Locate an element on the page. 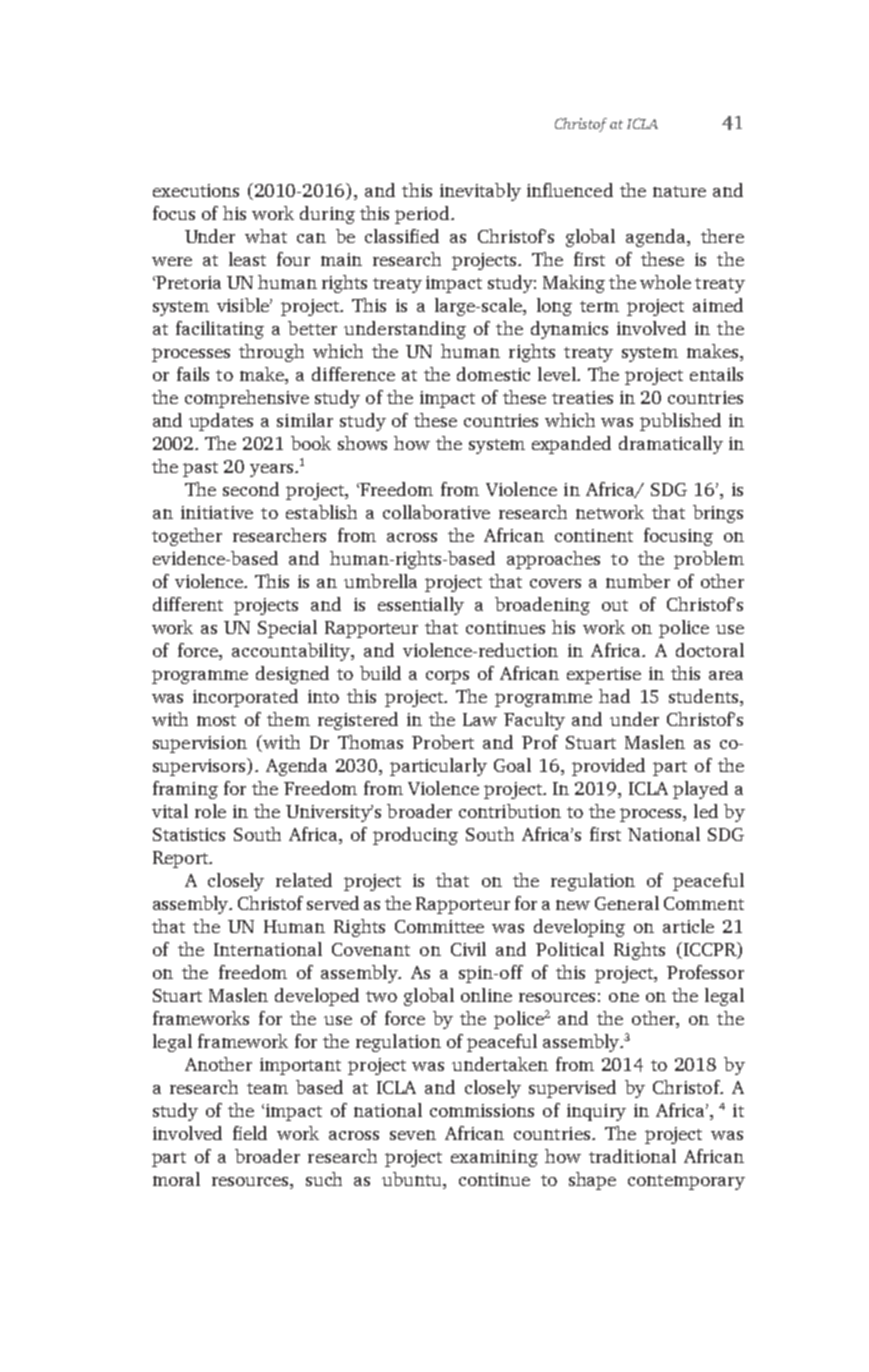 The image size is (869, 1372). period is located at coordinates (422, 215).
